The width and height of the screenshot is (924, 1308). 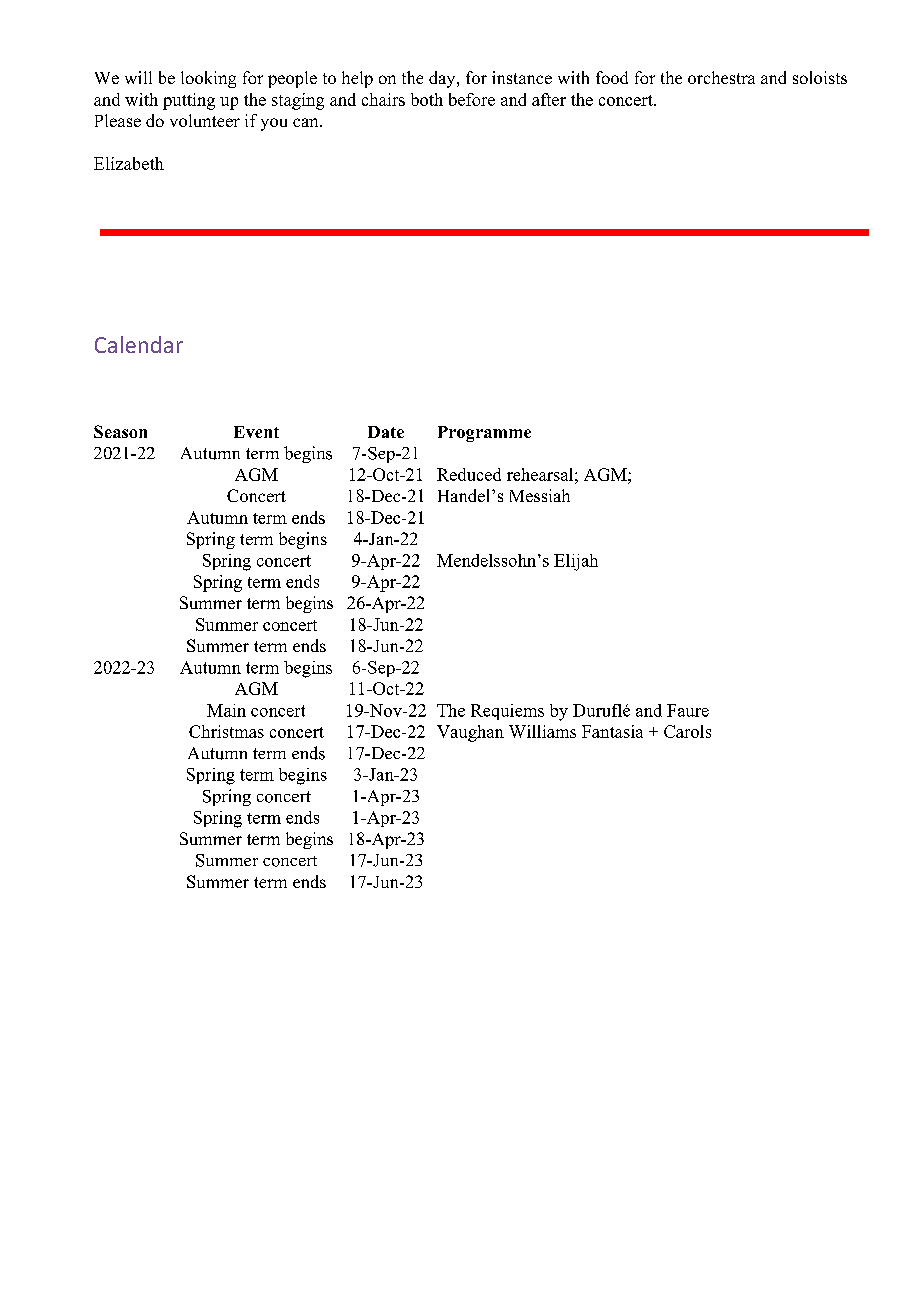 What do you see at coordinates (688, 710) in the screenshot?
I see `Faure` at bounding box center [688, 710].
